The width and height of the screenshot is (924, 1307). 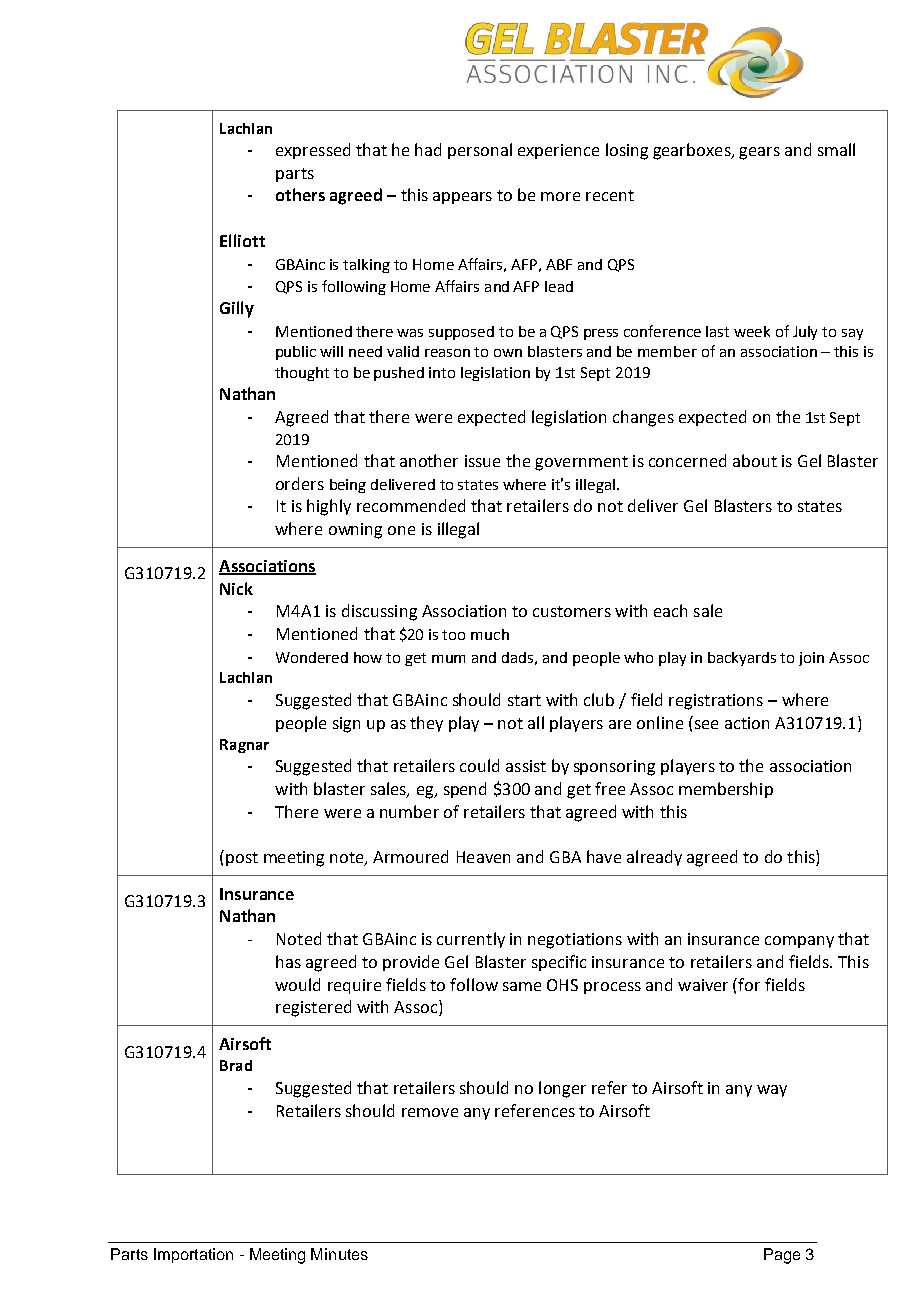 I want to click on issue, so click(x=482, y=461).
